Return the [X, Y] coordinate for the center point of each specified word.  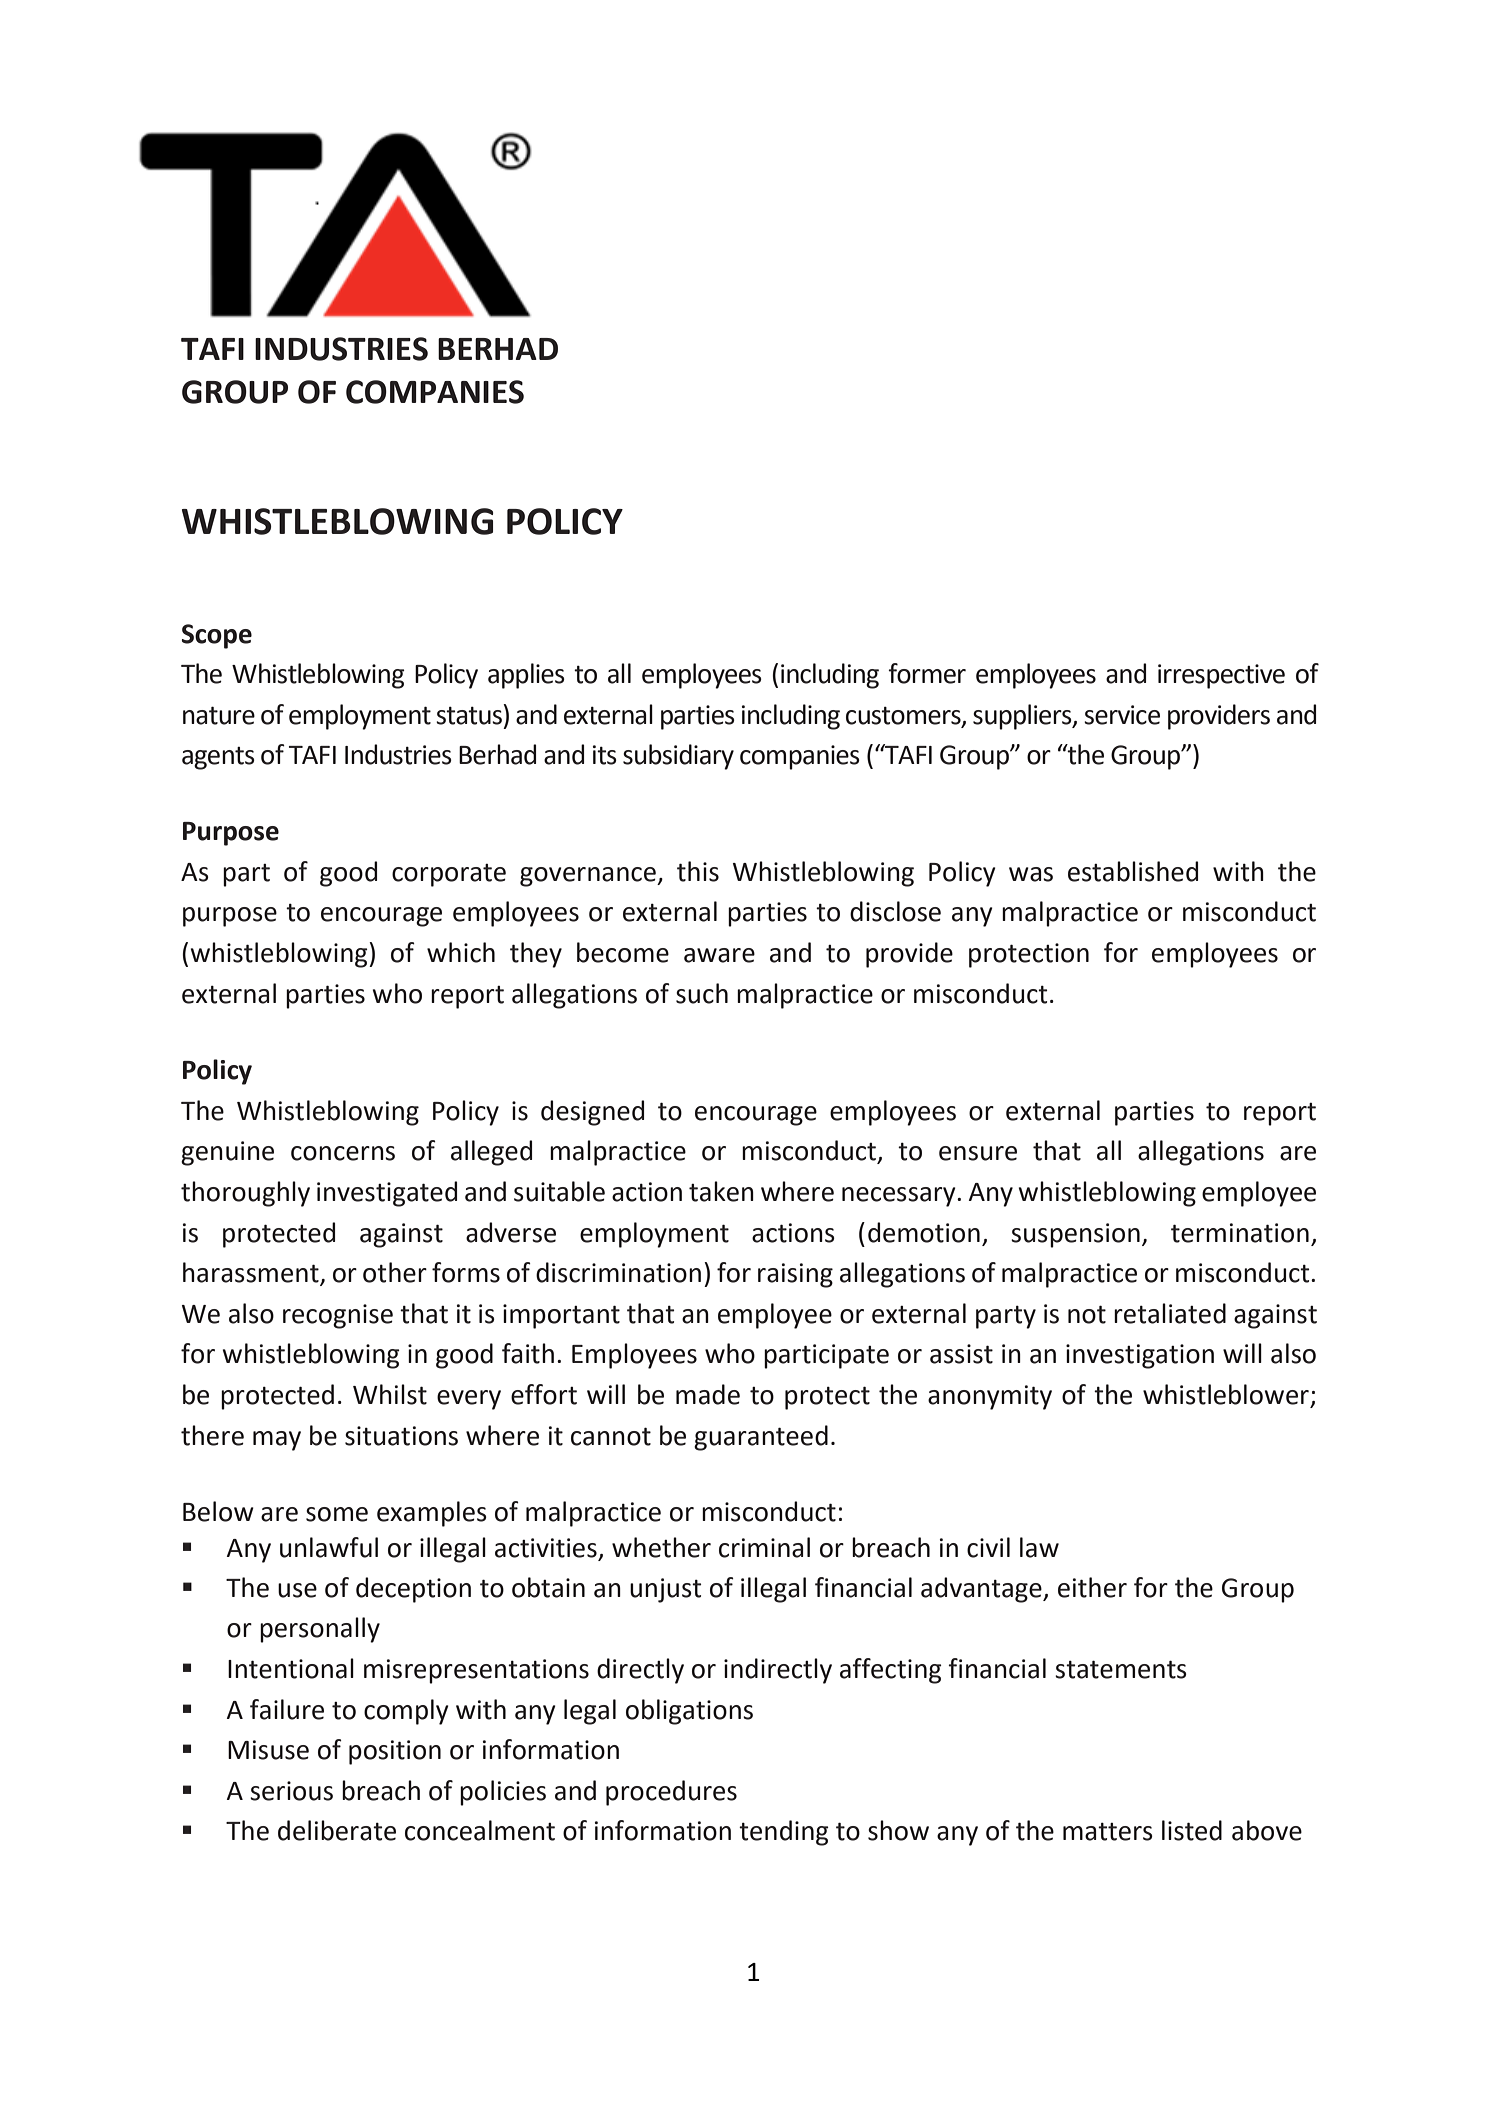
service [1122, 715]
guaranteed [761, 1438]
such [702, 993]
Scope [216, 636]
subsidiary [678, 757]
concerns [343, 1153]
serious [291, 1791]
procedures [671, 1793]
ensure [978, 1153]
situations [401, 1436]
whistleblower [1226, 1394]
